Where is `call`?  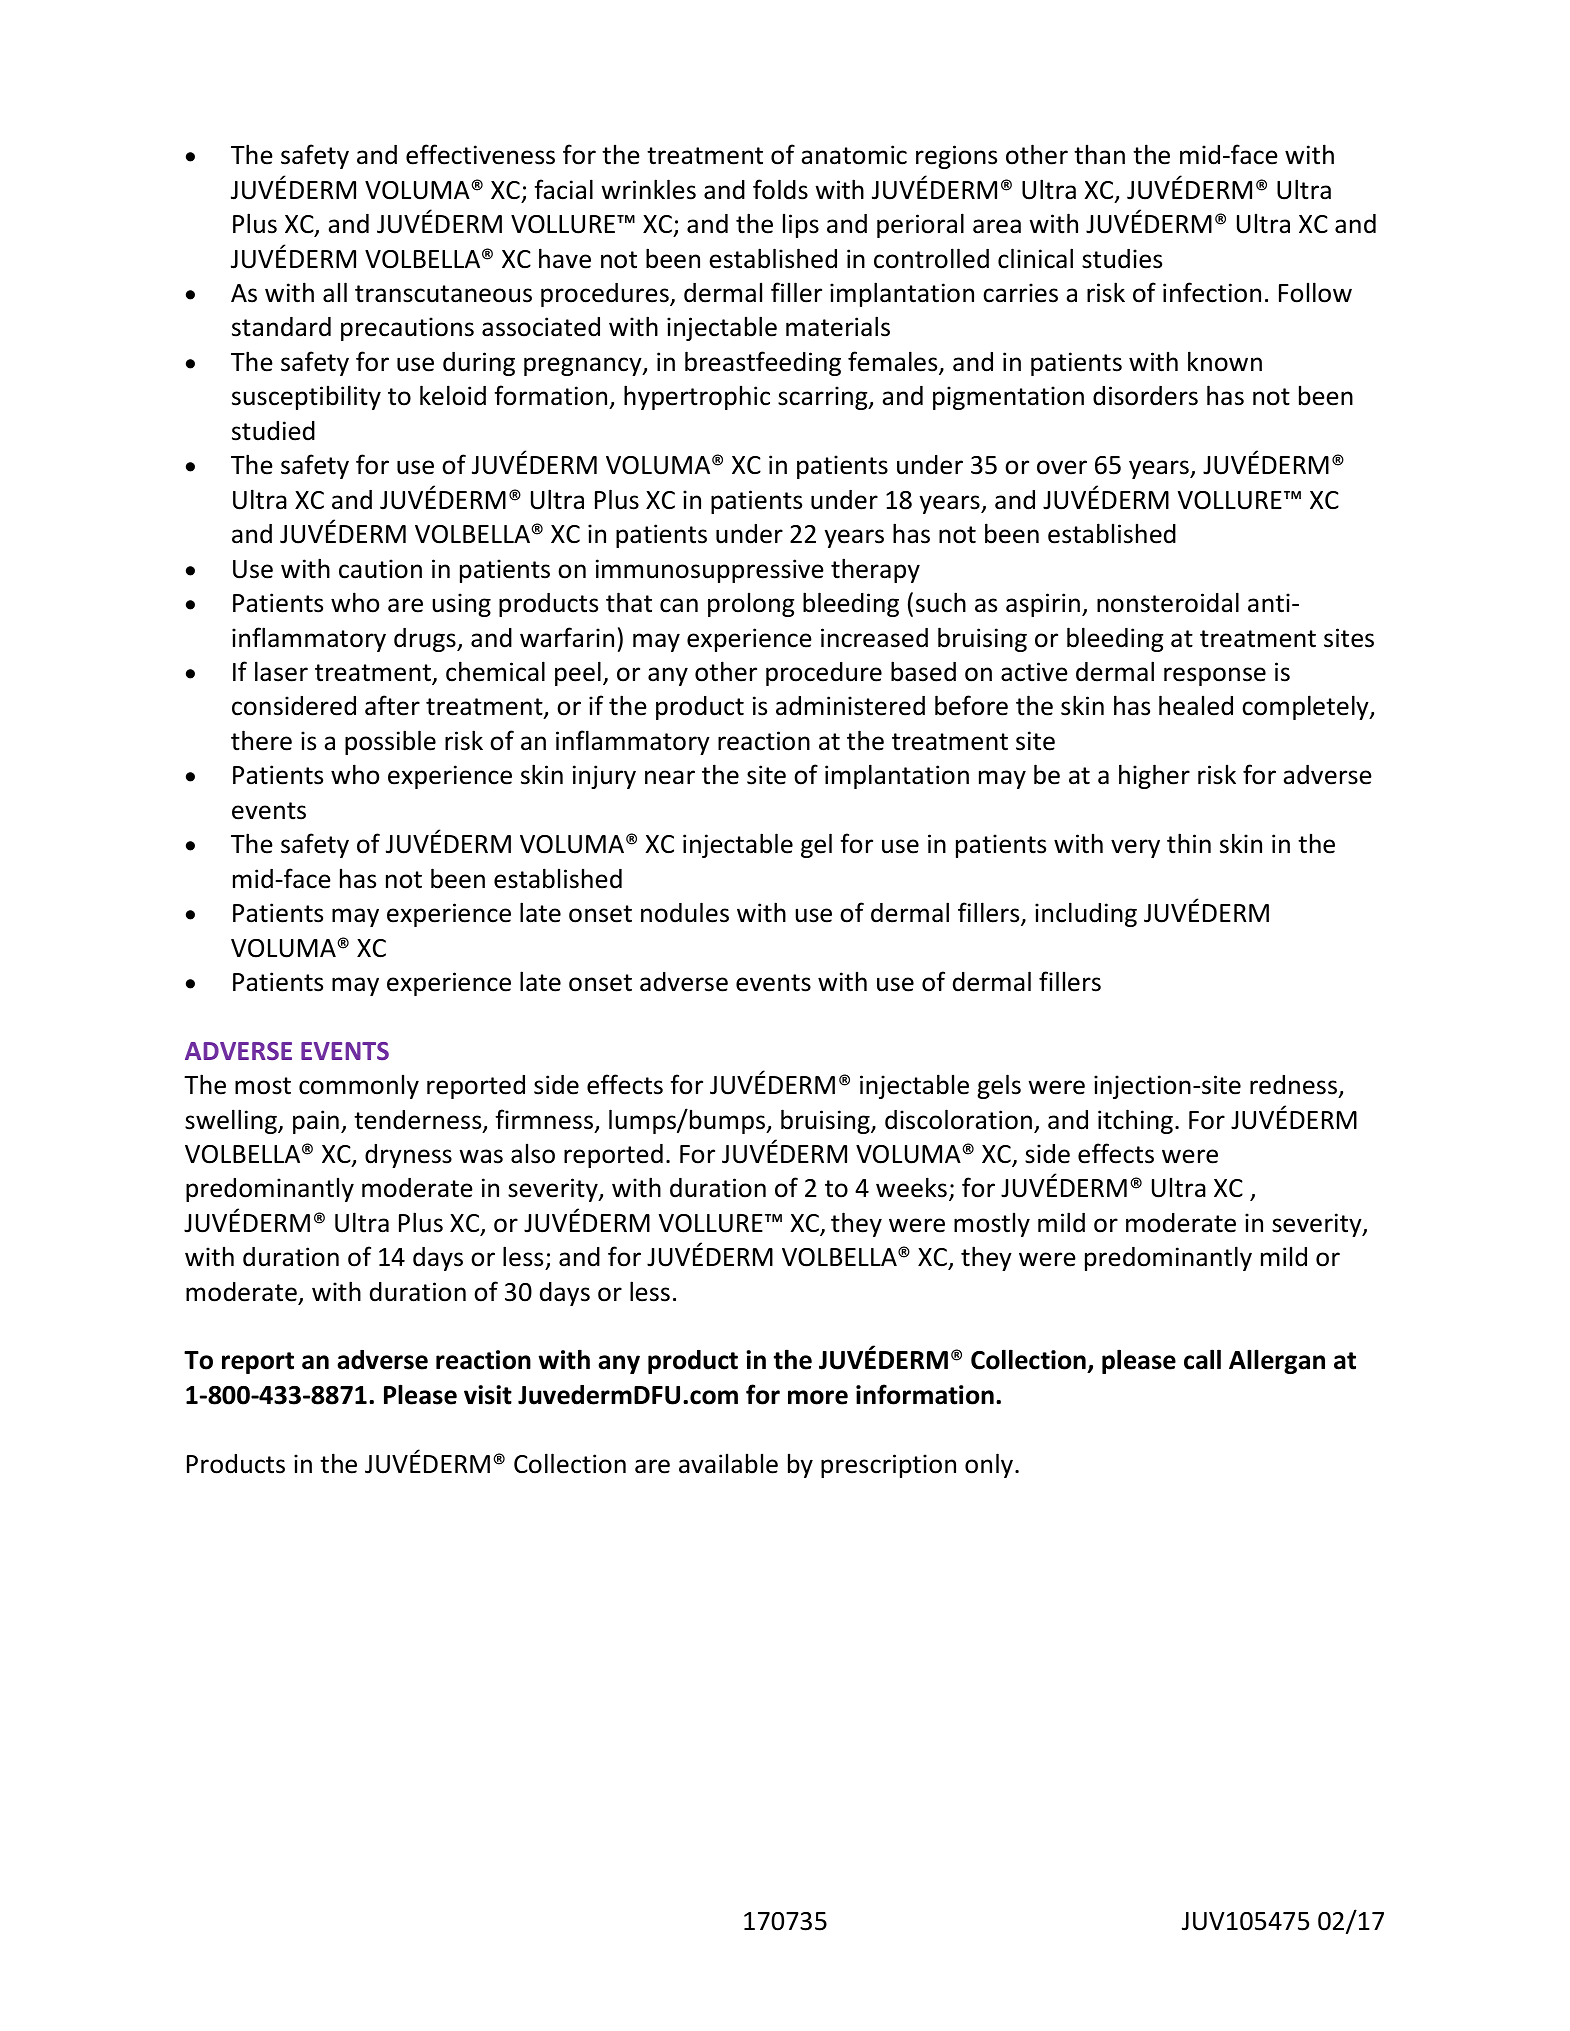
call is located at coordinates (1202, 1359).
